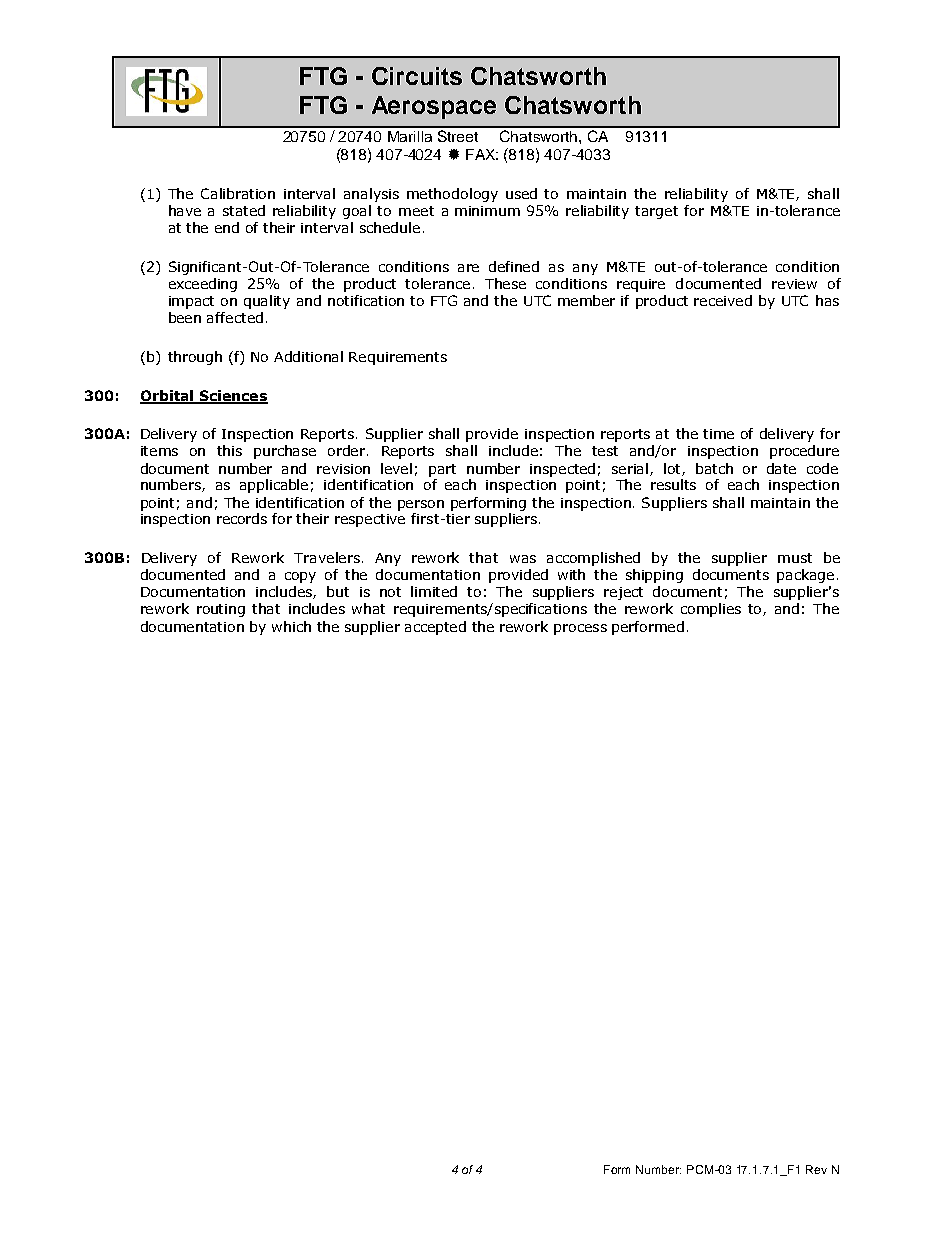  What do you see at coordinates (656, 212) in the image?
I see `target` at bounding box center [656, 212].
